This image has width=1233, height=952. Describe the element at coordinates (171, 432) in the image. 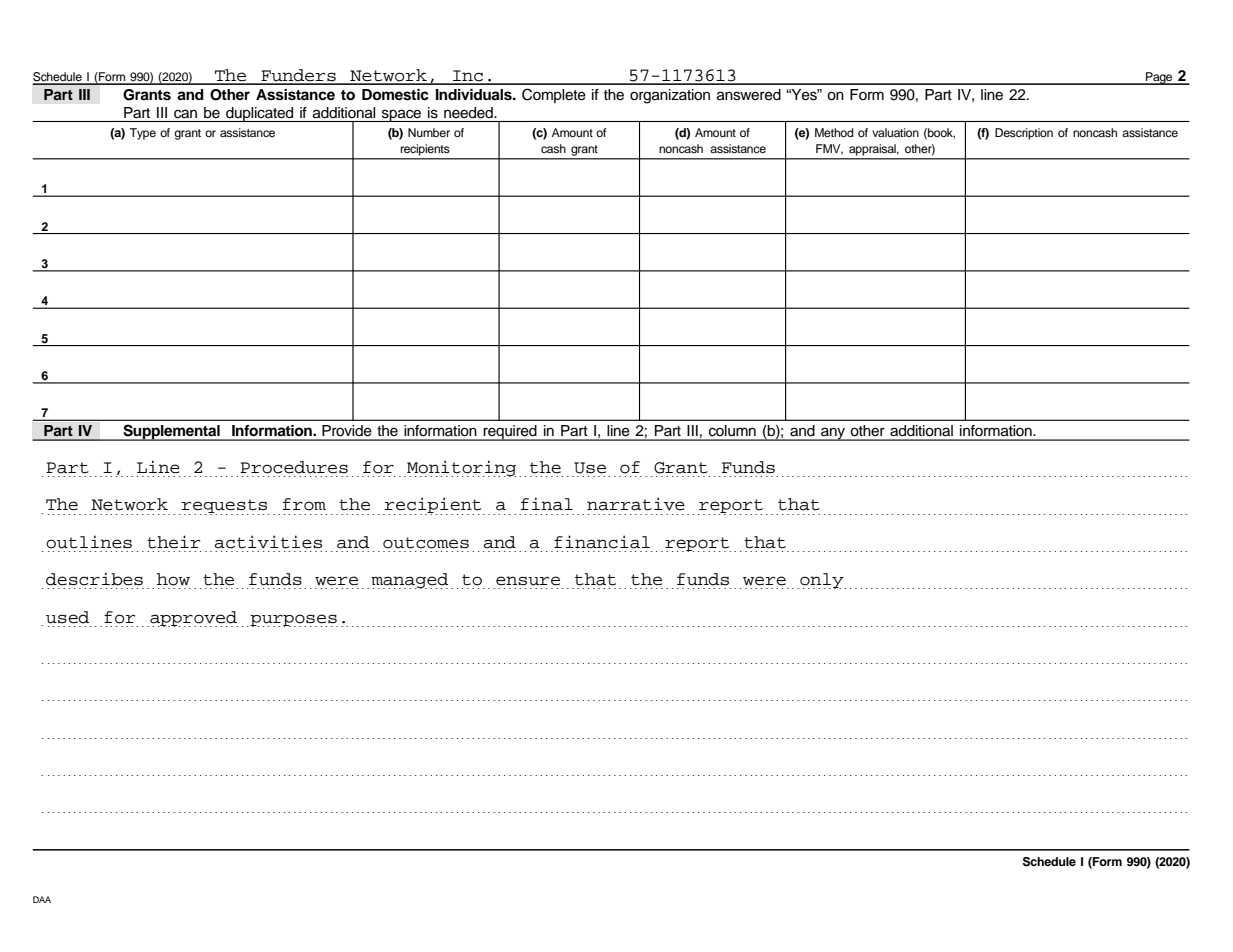

I see `Supplemental` at that location.
